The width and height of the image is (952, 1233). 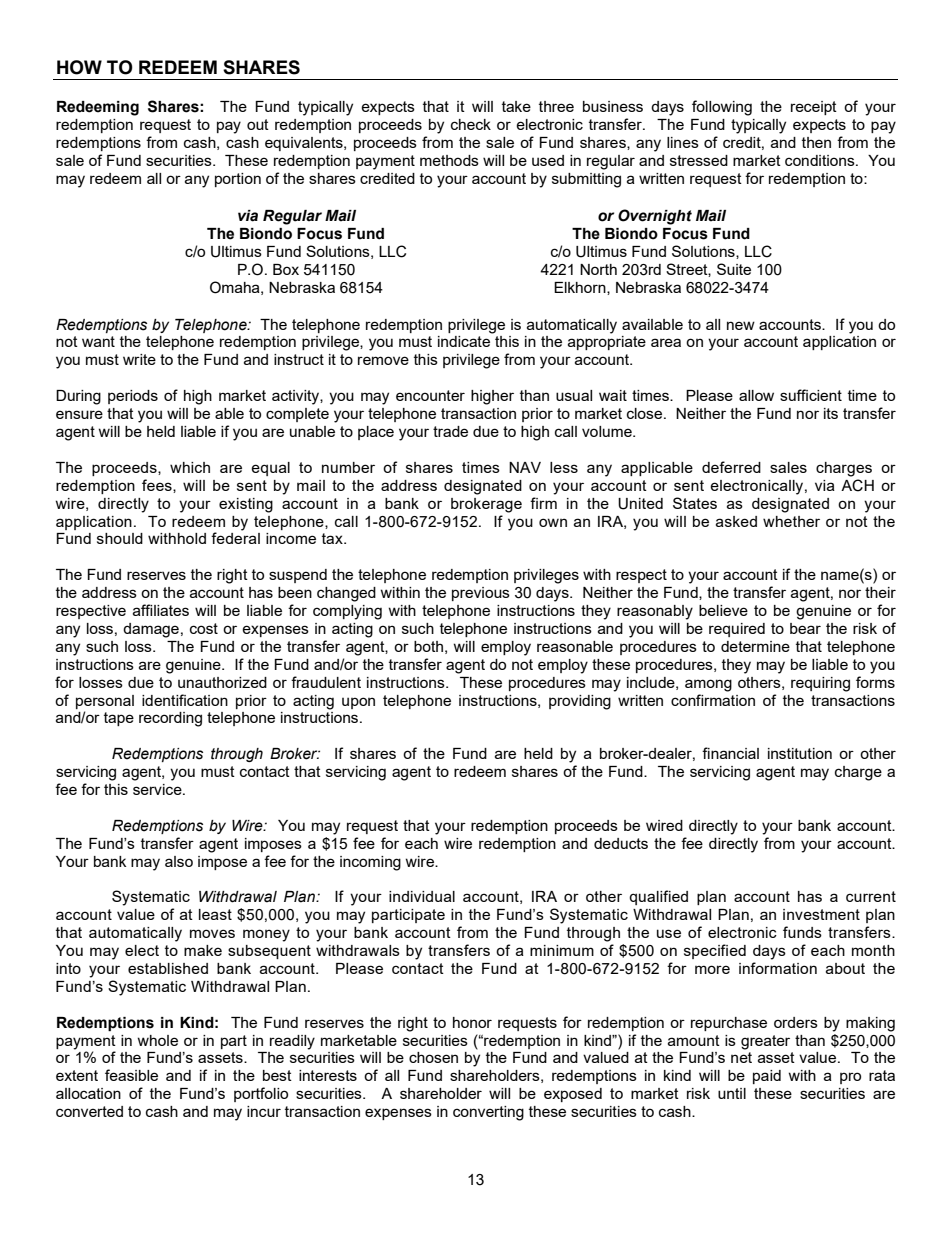 I want to click on institution, so click(x=800, y=753).
